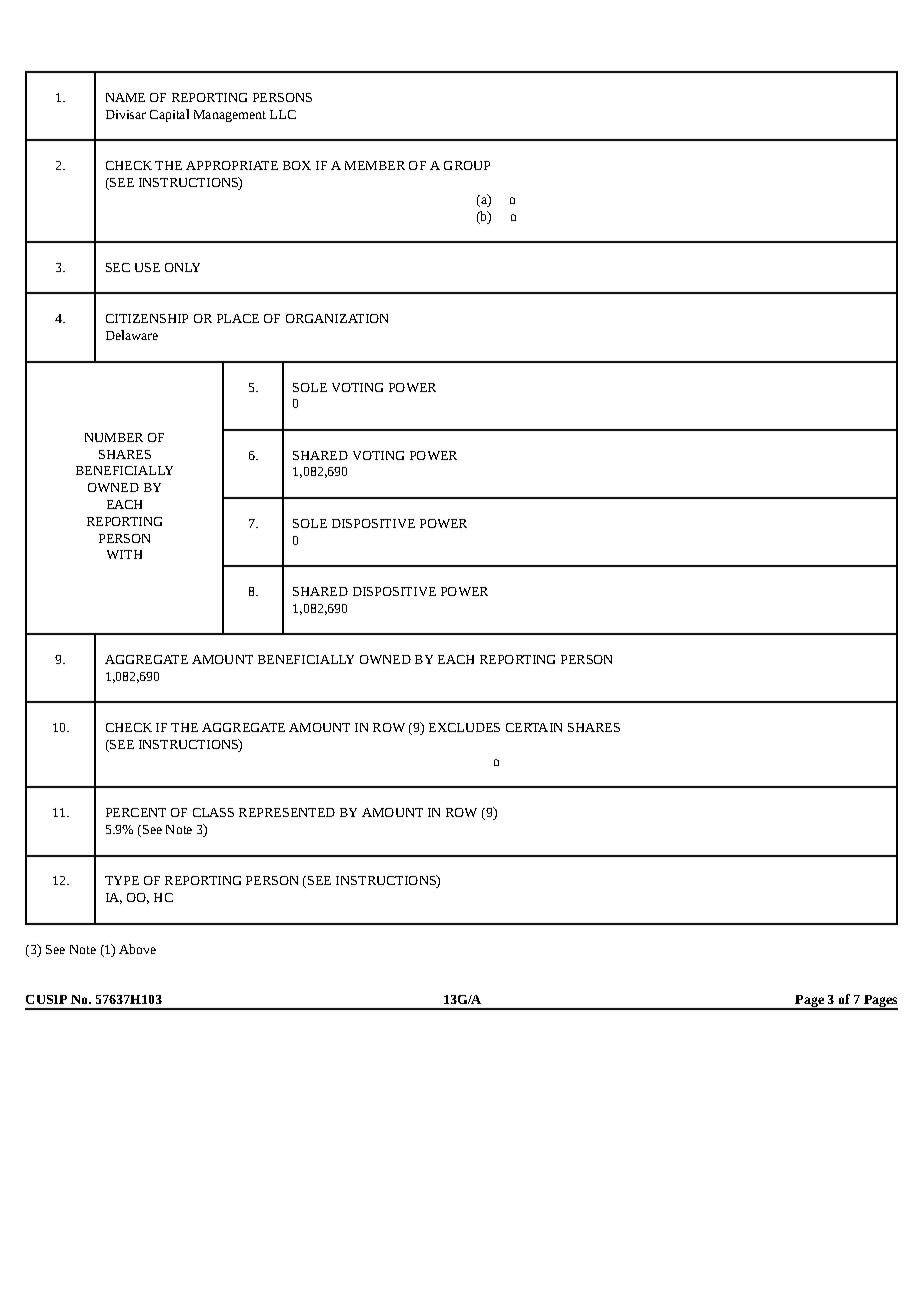 The width and height of the screenshot is (924, 1308). What do you see at coordinates (287, 812) in the screenshot?
I see `REPRESENTED` at bounding box center [287, 812].
